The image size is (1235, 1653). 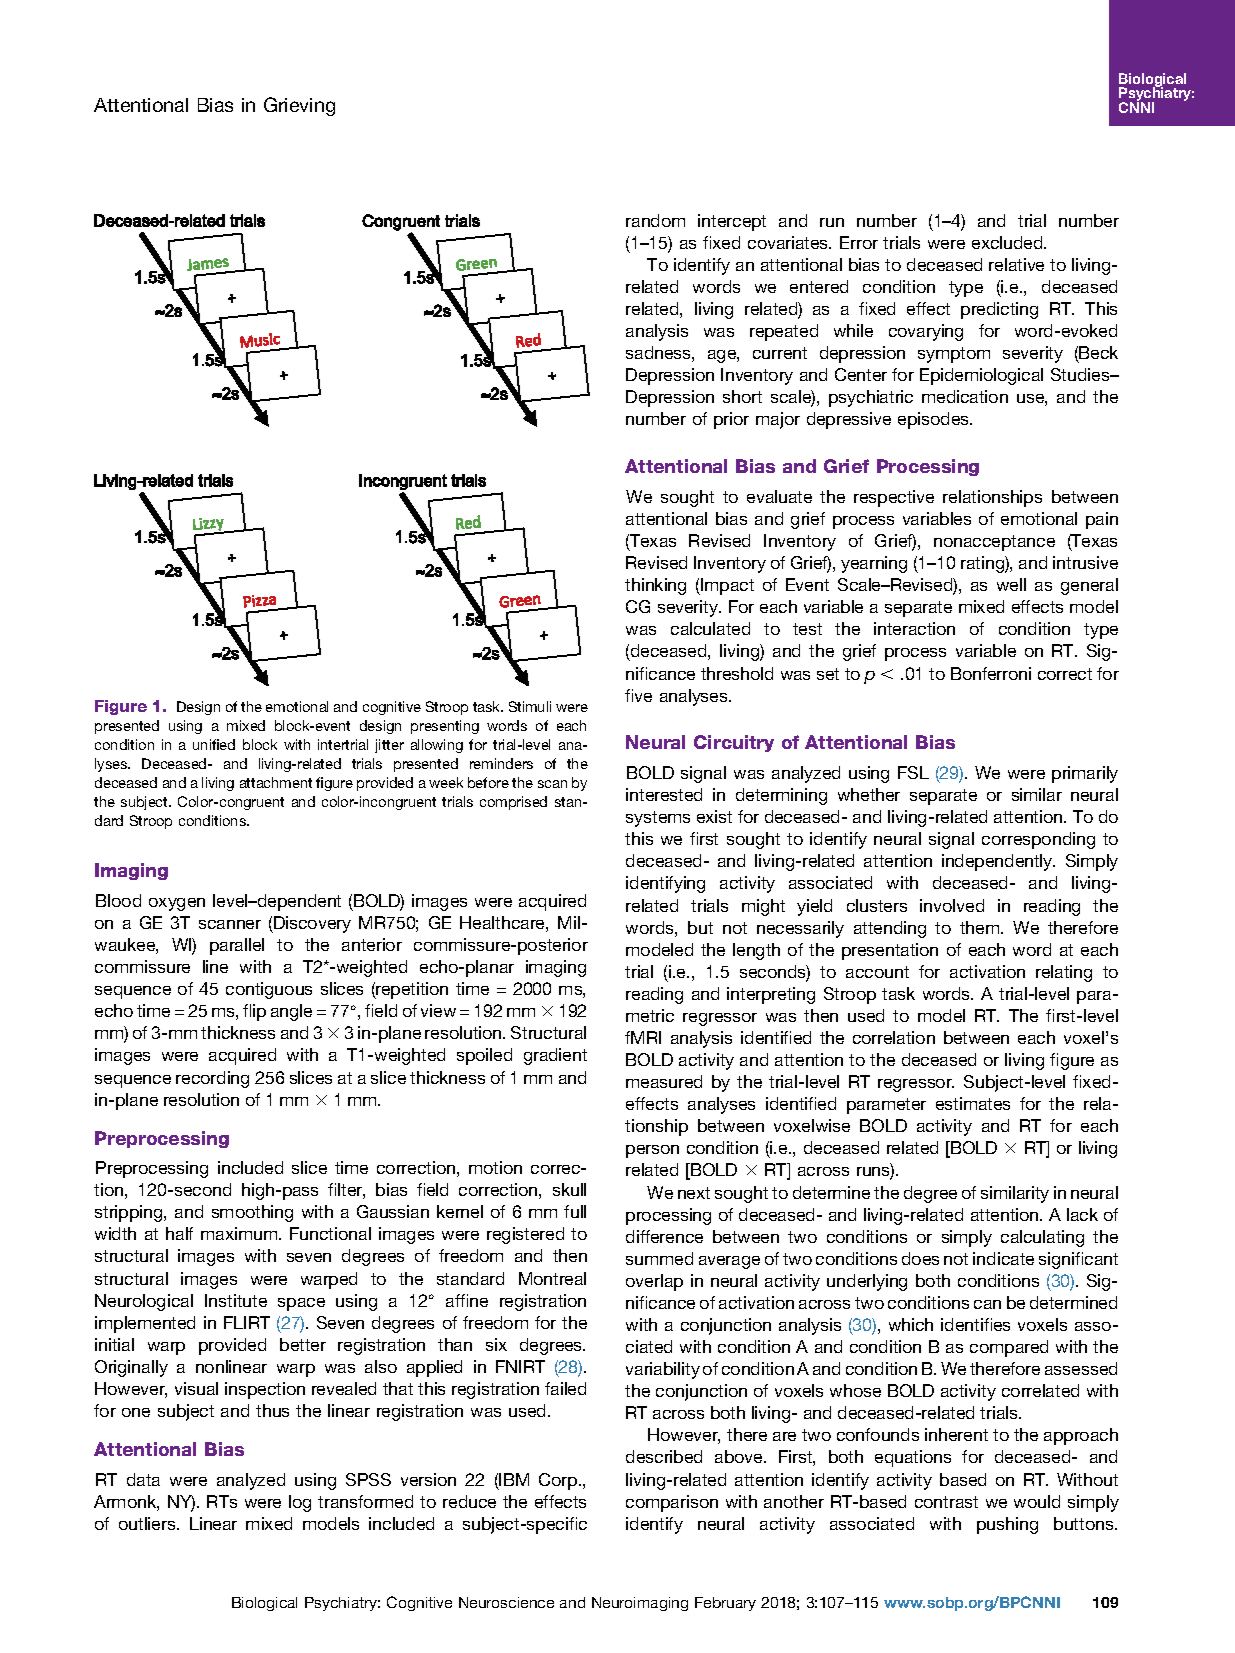 What do you see at coordinates (655, 586) in the screenshot?
I see `thinking` at bounding box center [655, 586].
